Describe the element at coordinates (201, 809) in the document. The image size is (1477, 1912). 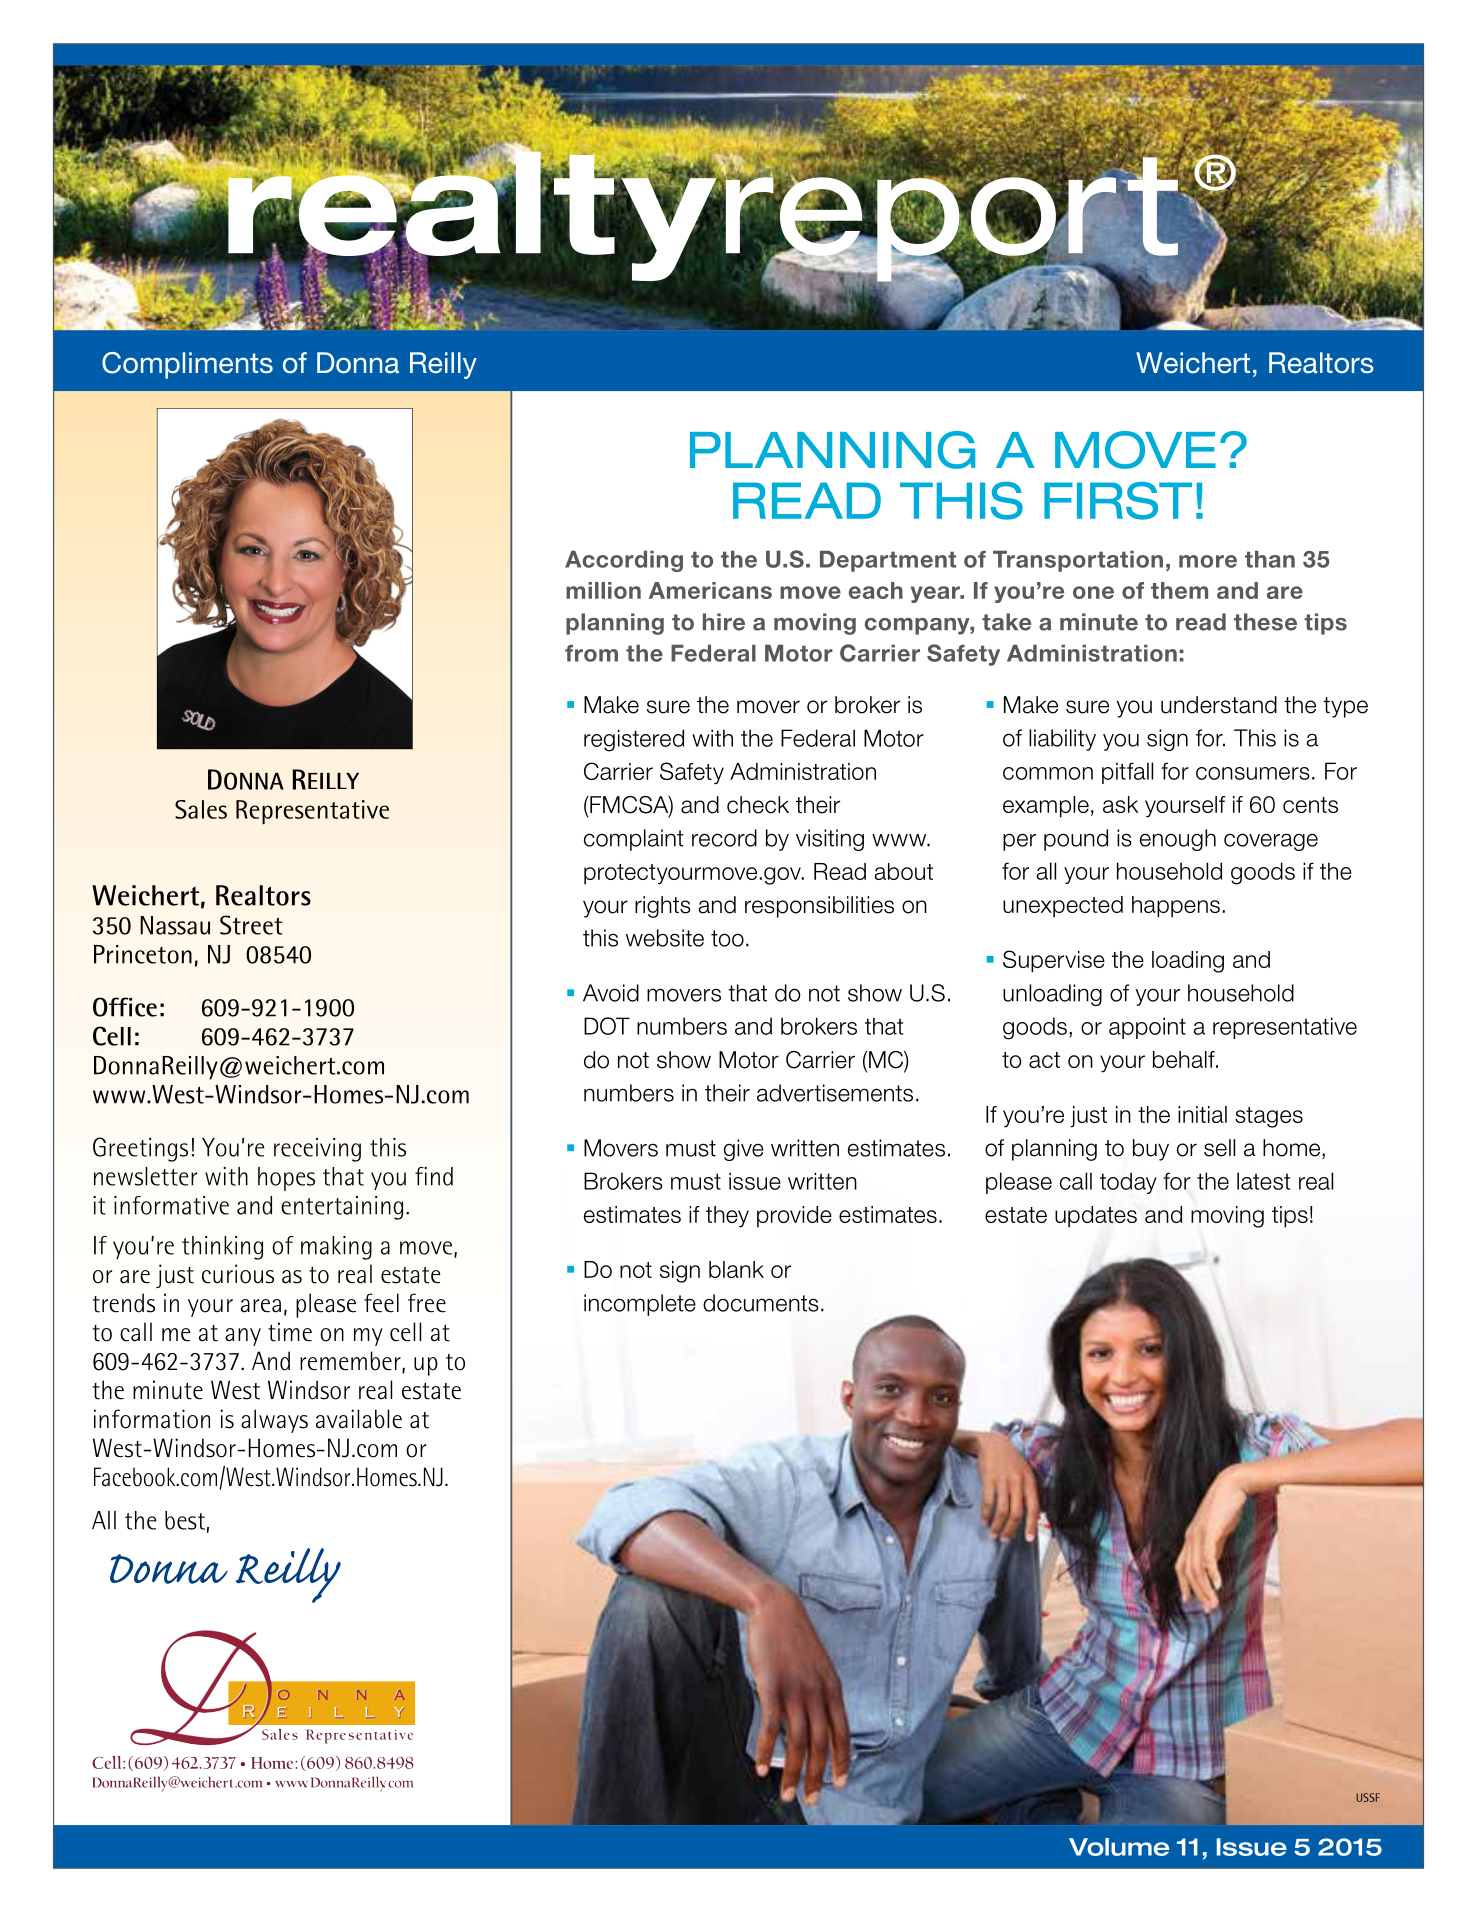
I see `Sales` at that location.
